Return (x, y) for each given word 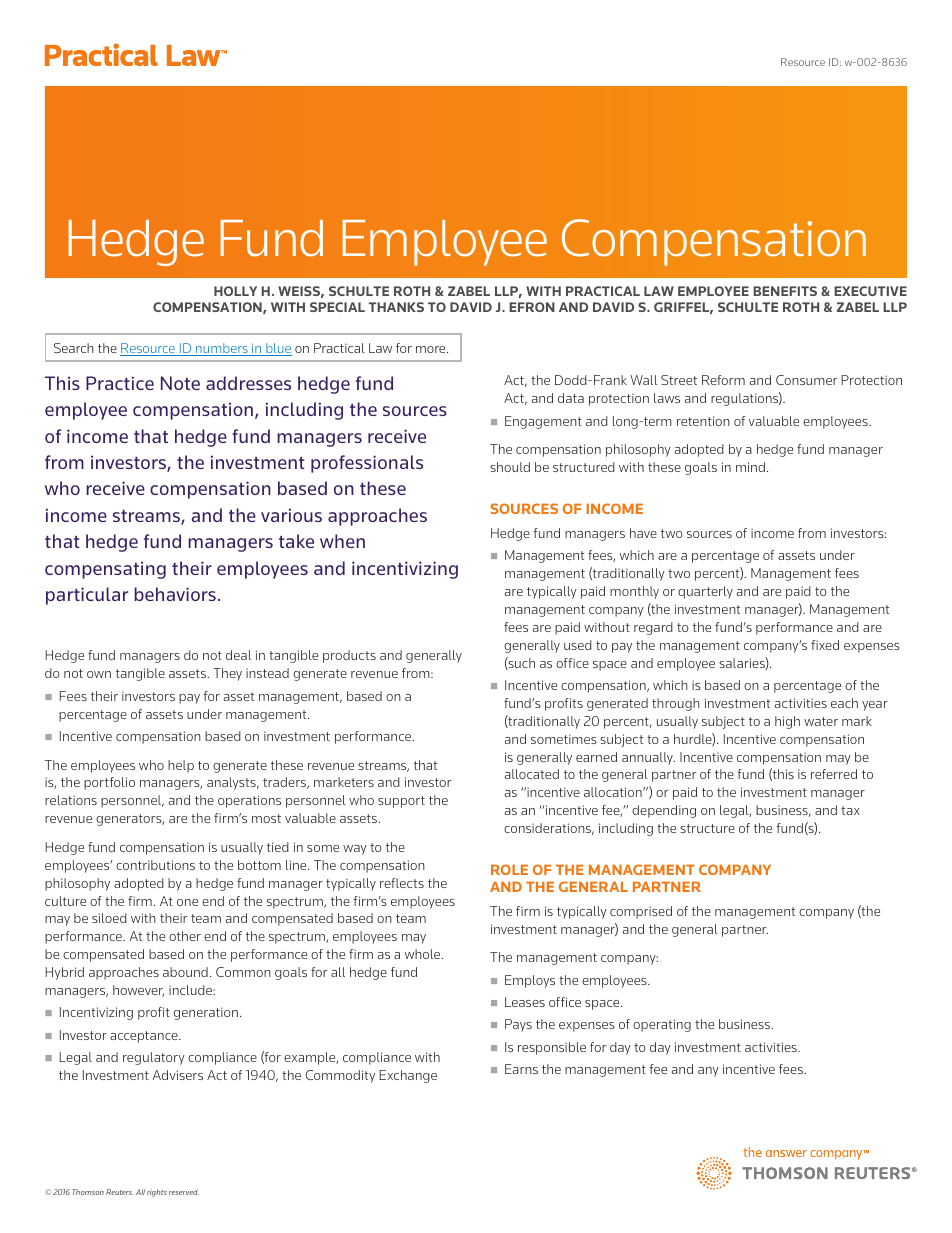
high (787, 722)
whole (424, 954)
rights (157, 1193)
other (185, 936)
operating (662, 1025)
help (181, 766)
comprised (641, 912)
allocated (532, 774)
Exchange (408, 1076)
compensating (105, 570)
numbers (222, 349)
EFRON (532, 307)
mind (750, 467)
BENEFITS (785, 291)
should (510, 467)
